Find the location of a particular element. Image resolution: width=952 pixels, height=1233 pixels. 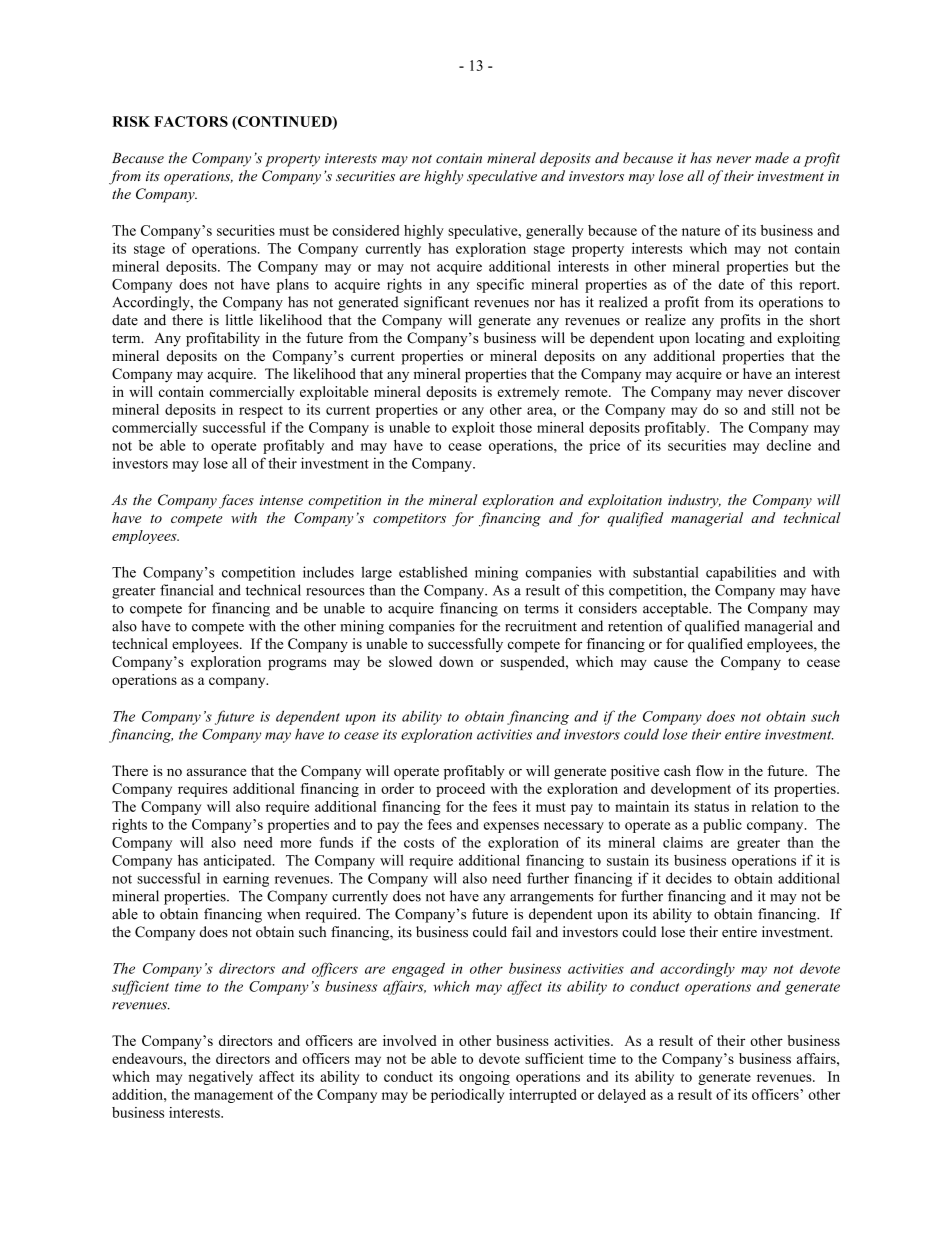

made is located at coordinates (772, 158).
